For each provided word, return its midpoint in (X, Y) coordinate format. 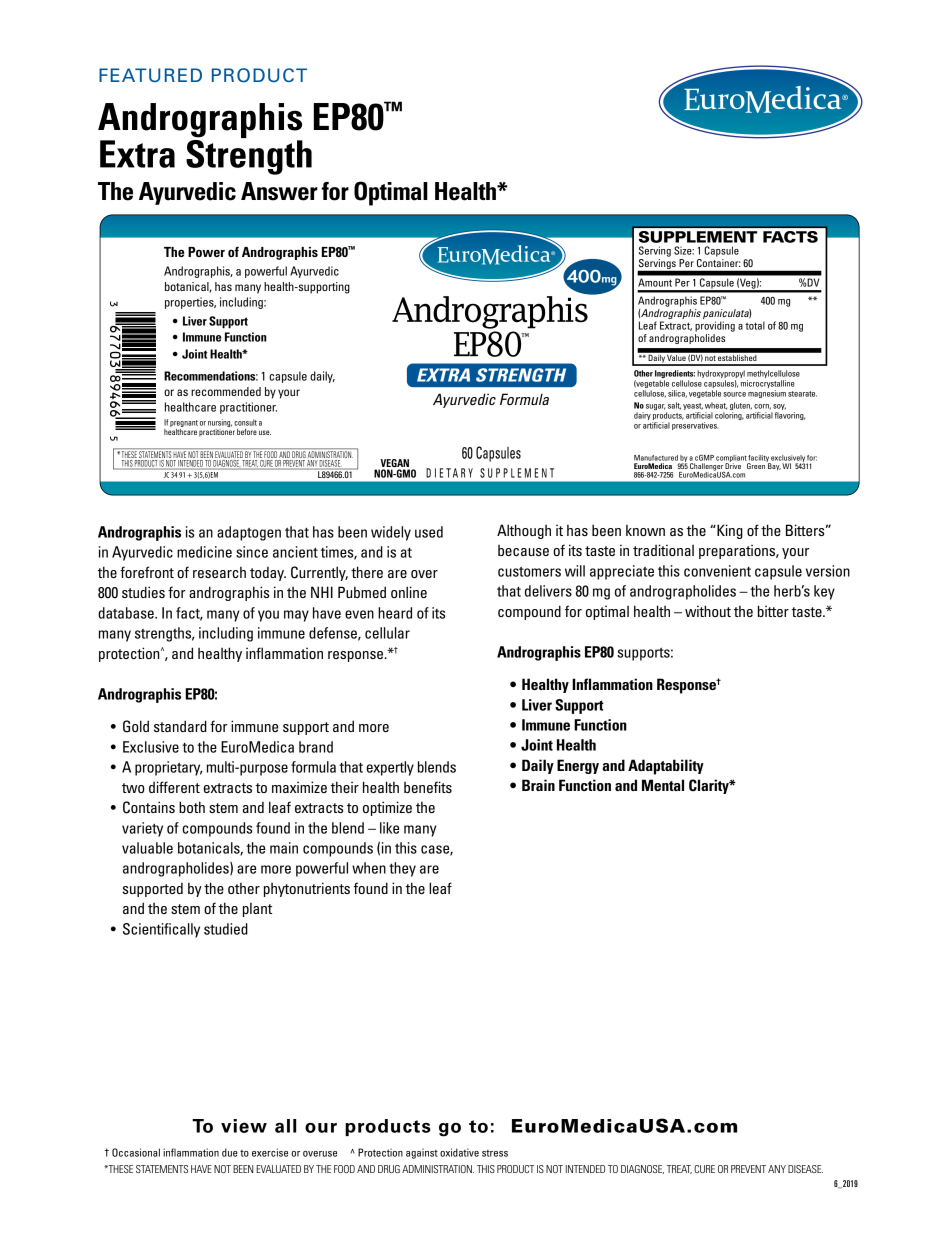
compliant (732, 459)
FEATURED (150, 75)
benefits (428, 787)
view (244, 1126)
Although (524, 531)
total (755, 325)
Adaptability (666, 767)
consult (245, 422)
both (192, 807)
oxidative (459, 1152)
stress (495, 1153)
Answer (279, 191)
